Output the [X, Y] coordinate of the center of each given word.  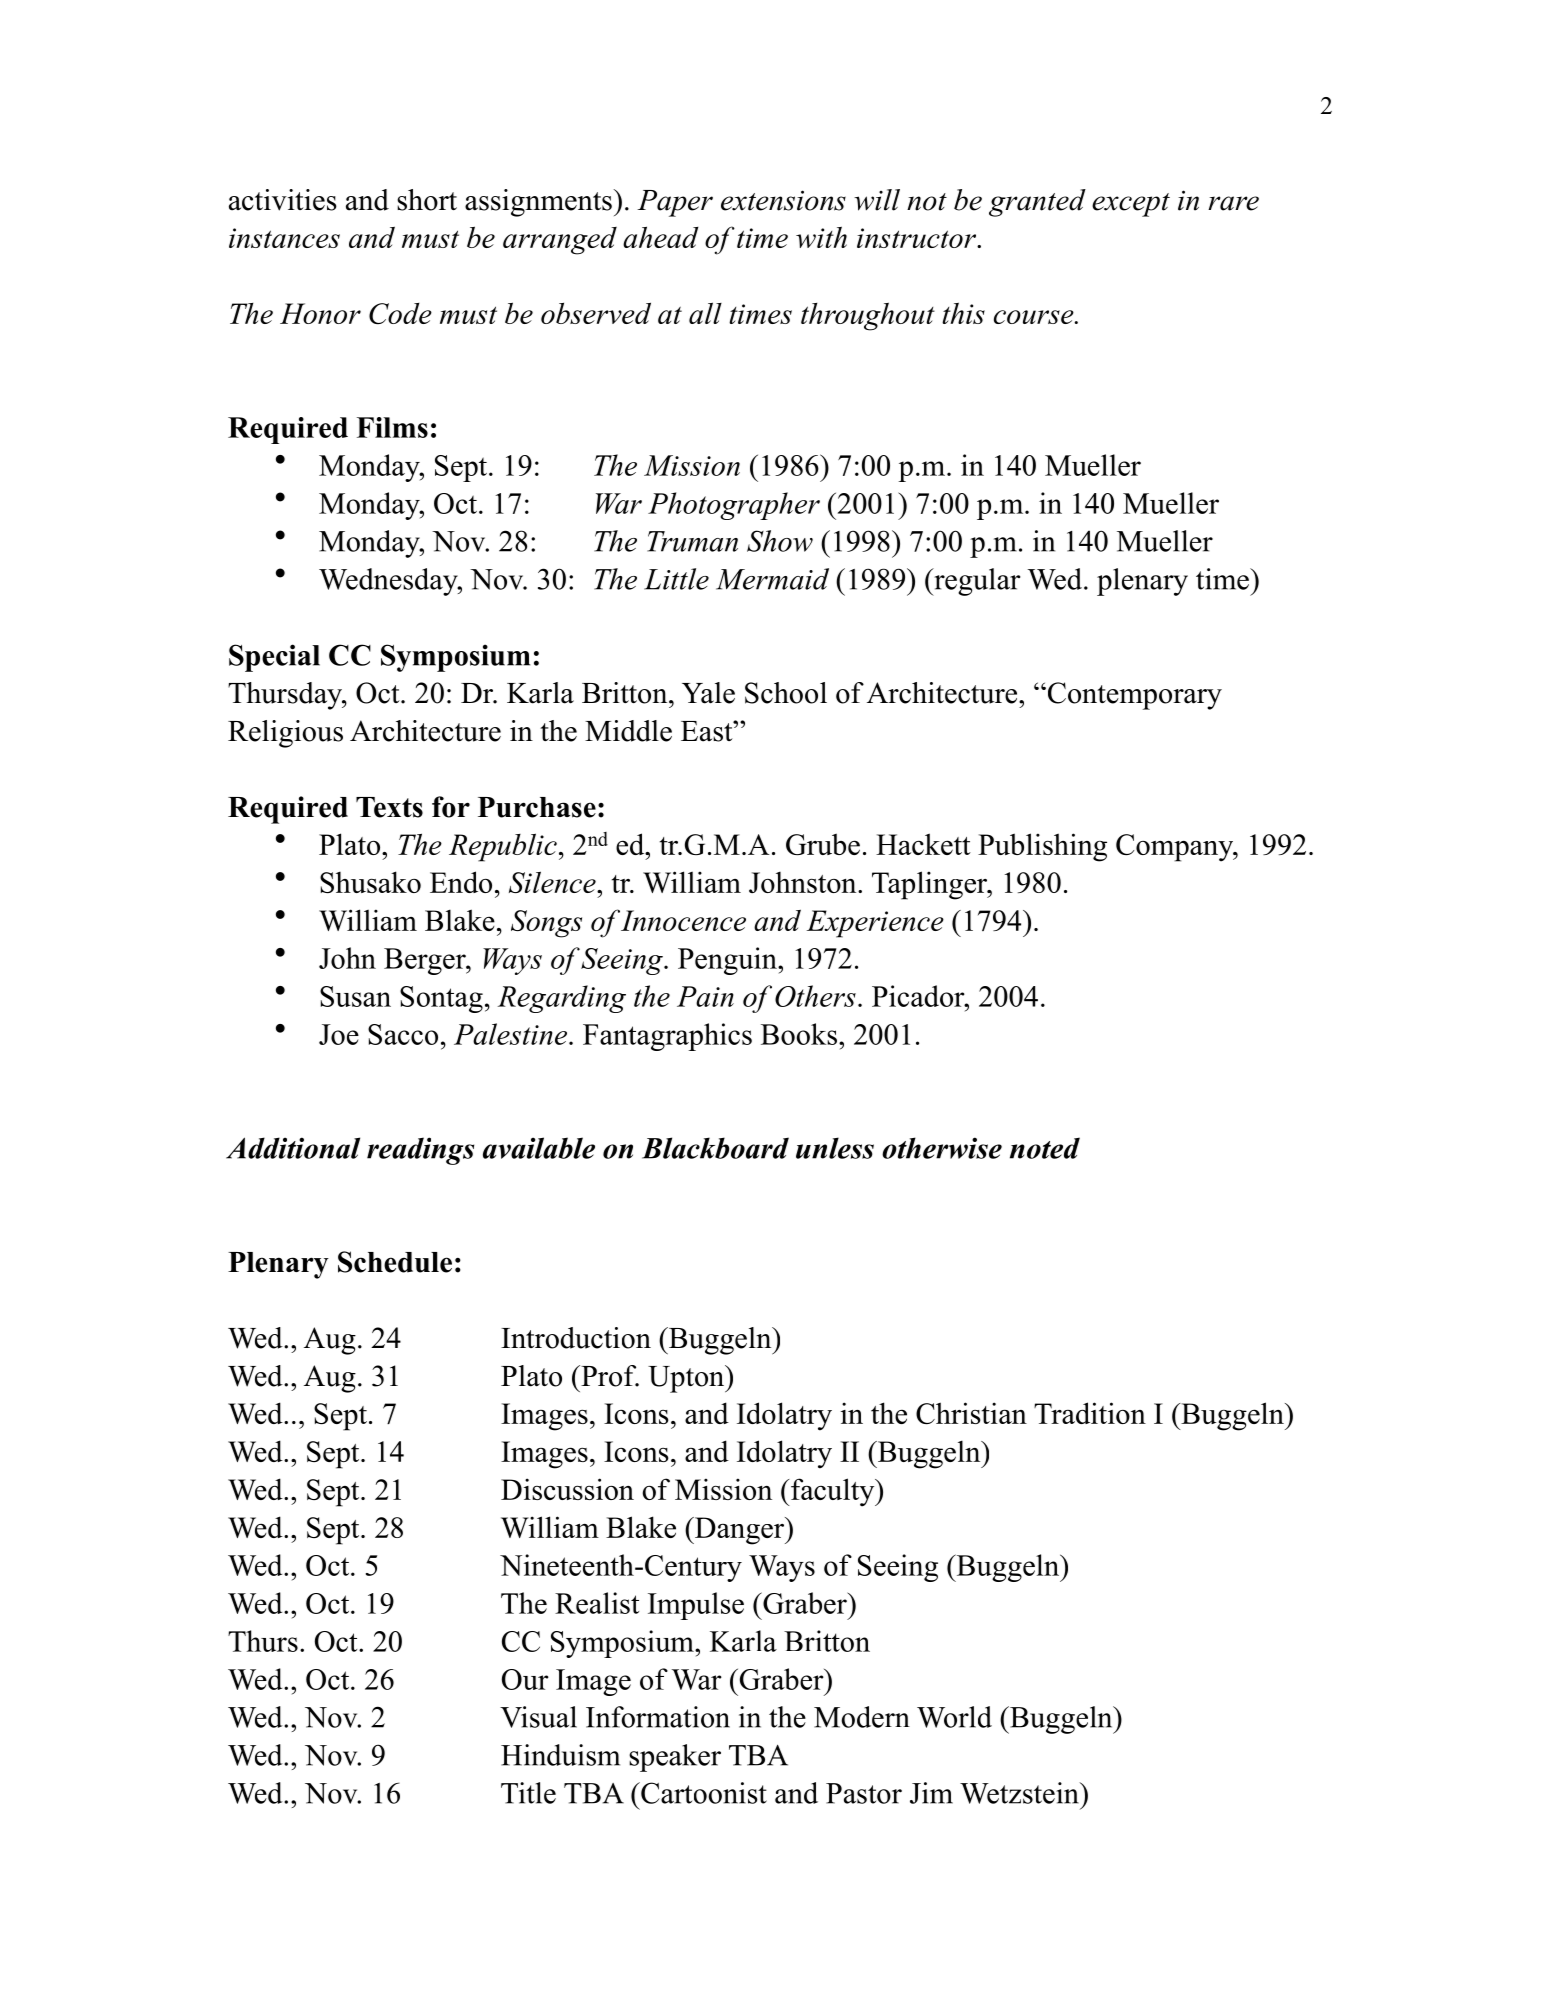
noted [1045, 1148]
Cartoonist [703, 1793]
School [786, 693]
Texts [389, 807]
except [1131, 205]
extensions [783, 200]
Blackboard [715, 1148]
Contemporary [1133, 696]
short [427, 200]
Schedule [395, 1262]
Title [528, 1793]
